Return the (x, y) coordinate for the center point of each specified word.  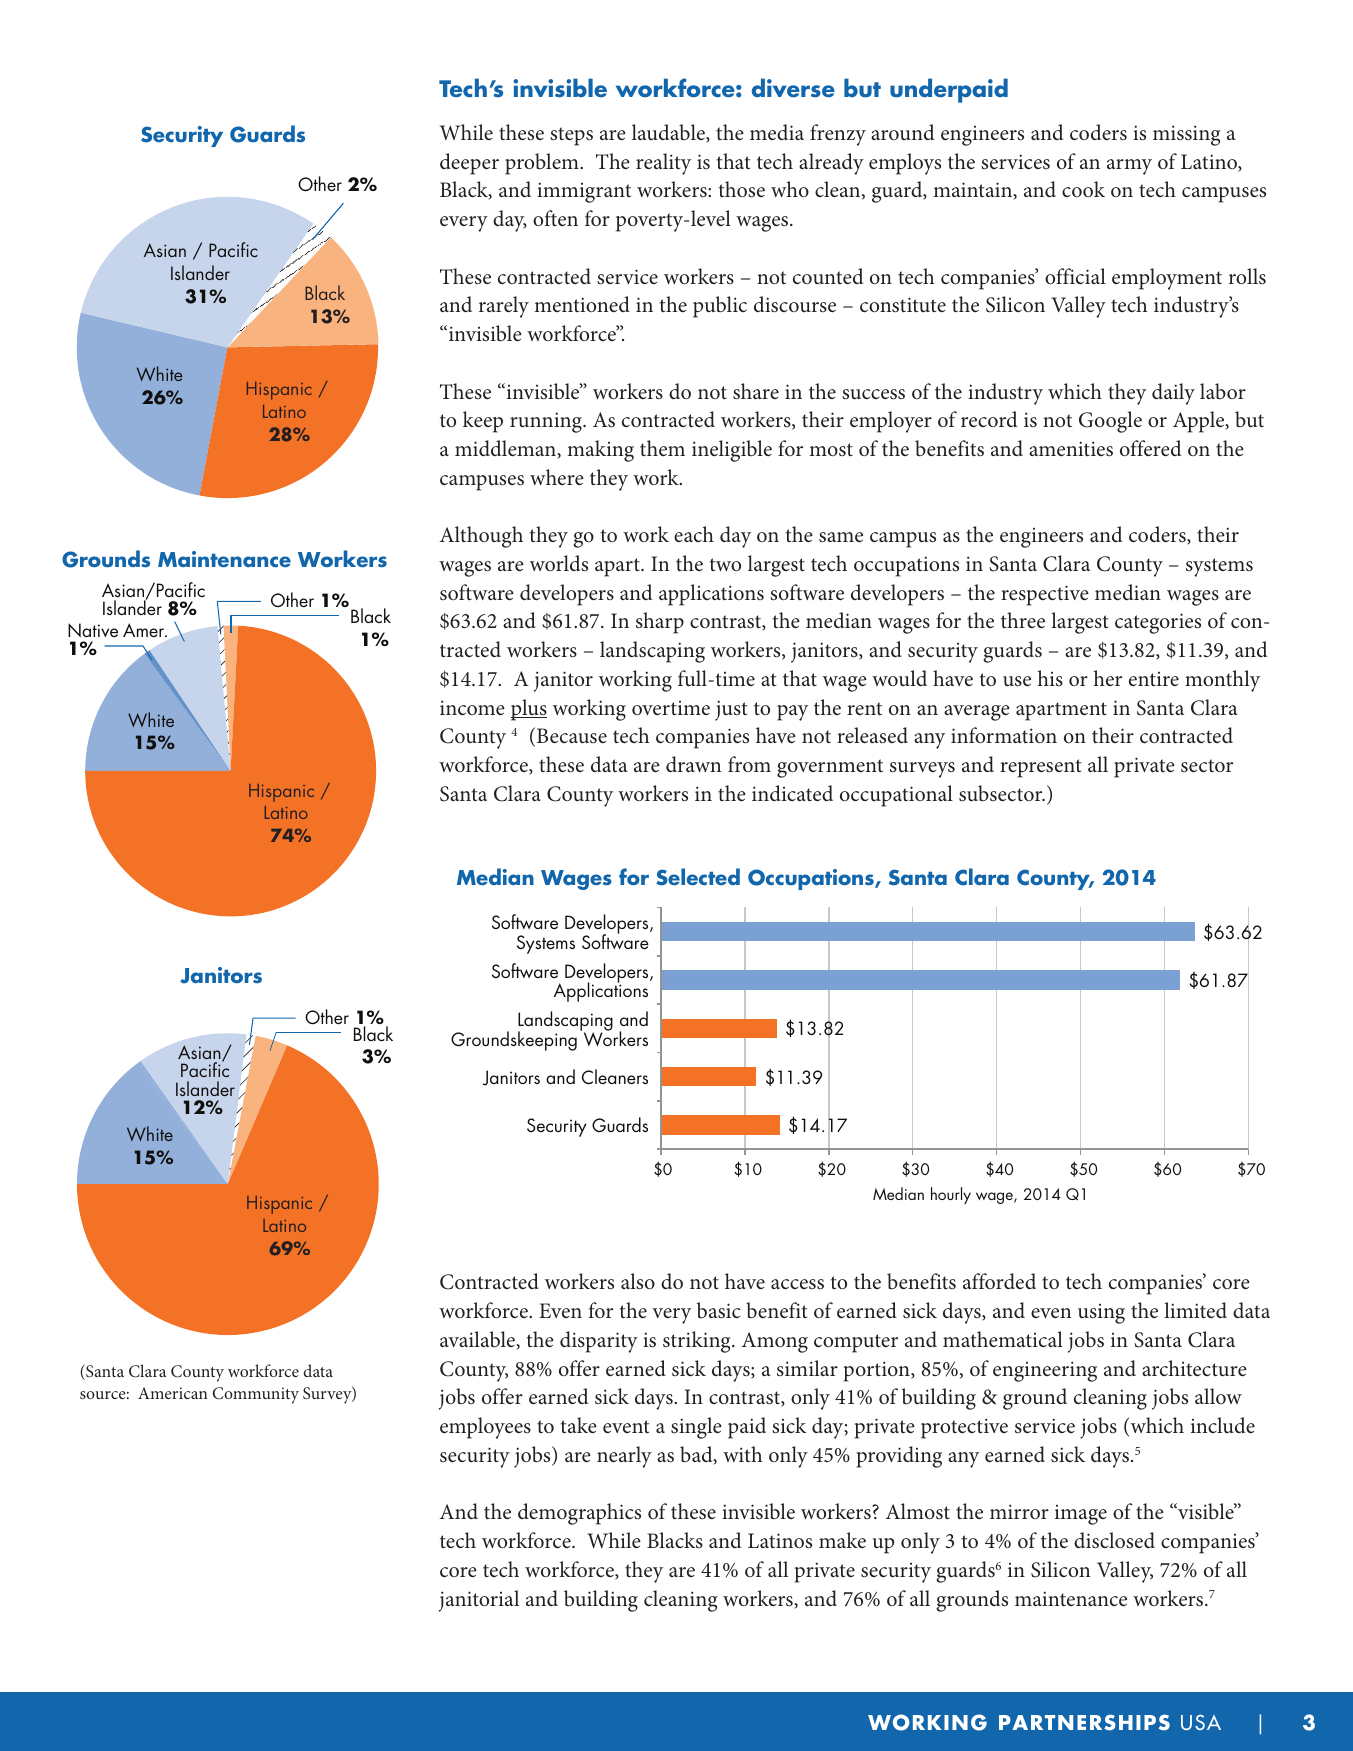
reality (663, 164)
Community (256, 1395)
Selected (698, 877)
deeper (469, 164)
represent (1040, 768)
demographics (579, 1514)
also (638, 1281)
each (694, 534)
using (1101, 1314)
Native (93, 630)
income (472, 708)
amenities (1071, 449)
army (1129, 167)
